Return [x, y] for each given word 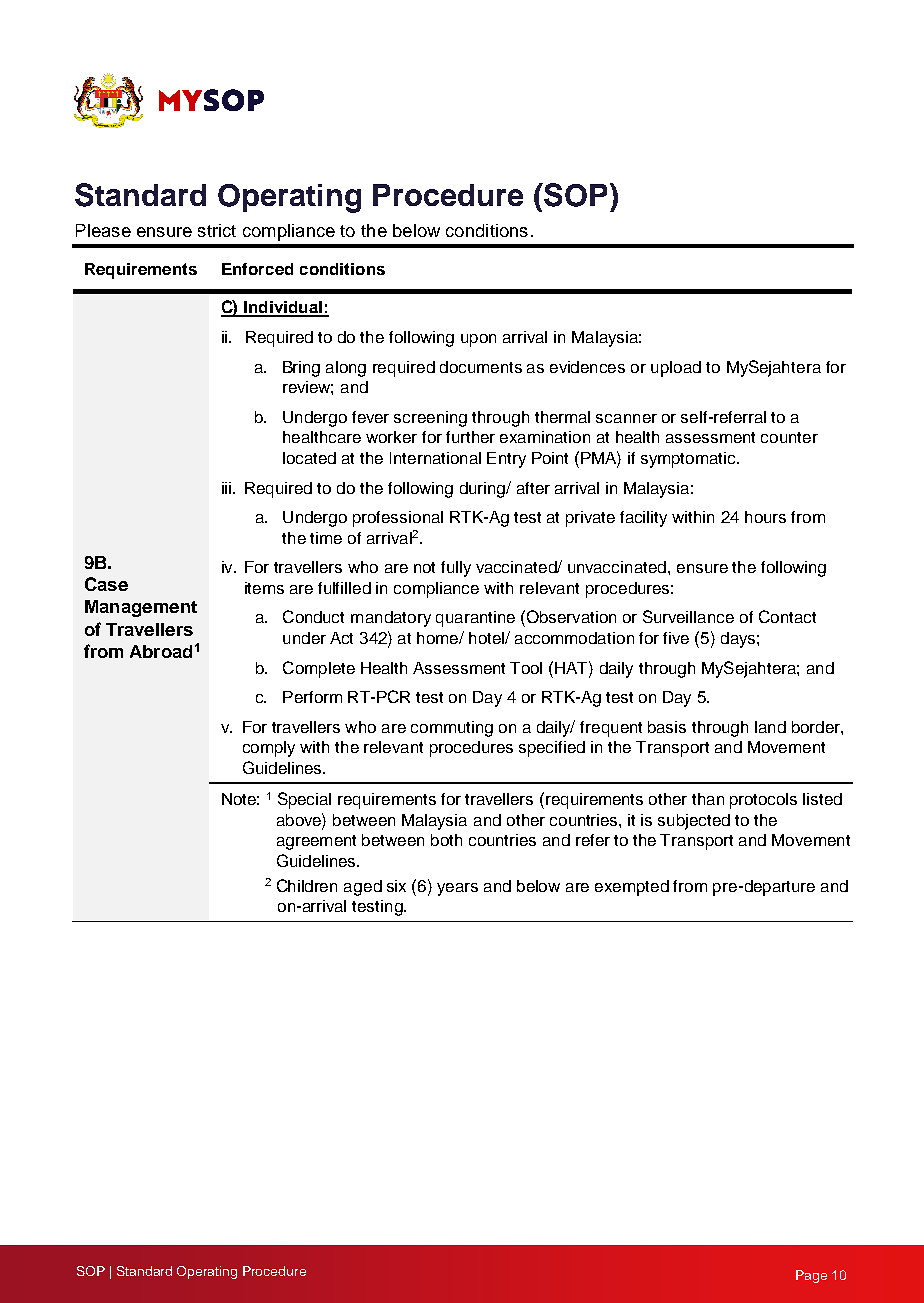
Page [811, 1276]
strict [217, 230]
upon [478, 340]
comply [269, 749]
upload [676, 369]
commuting [452, 729]
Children [307, 885]
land [770, 727]
